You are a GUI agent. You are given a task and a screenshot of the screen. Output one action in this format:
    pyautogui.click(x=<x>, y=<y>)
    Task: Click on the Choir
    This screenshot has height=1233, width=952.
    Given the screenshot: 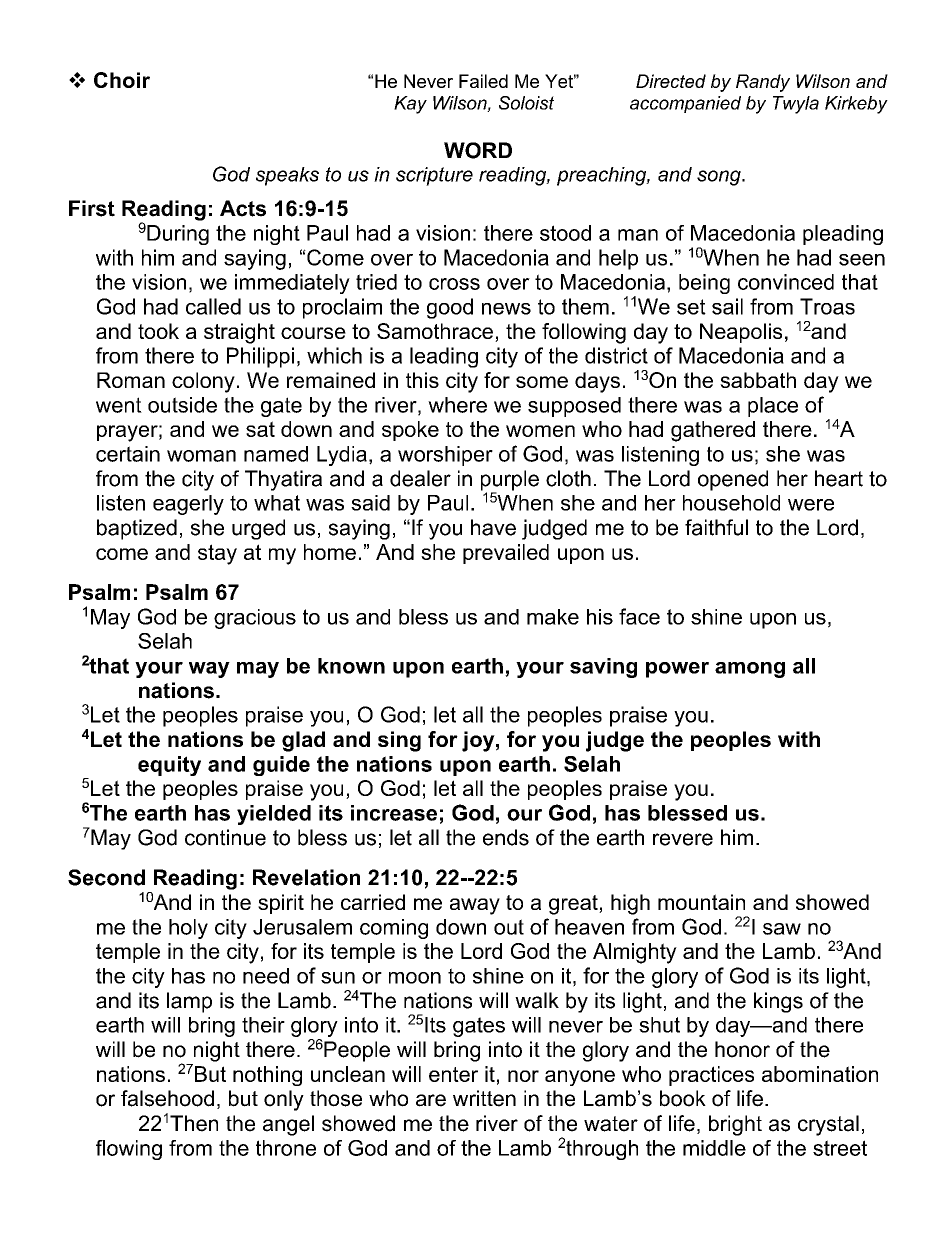 What is the action you would take?
    pyautogui.click(x=122, y=80)
